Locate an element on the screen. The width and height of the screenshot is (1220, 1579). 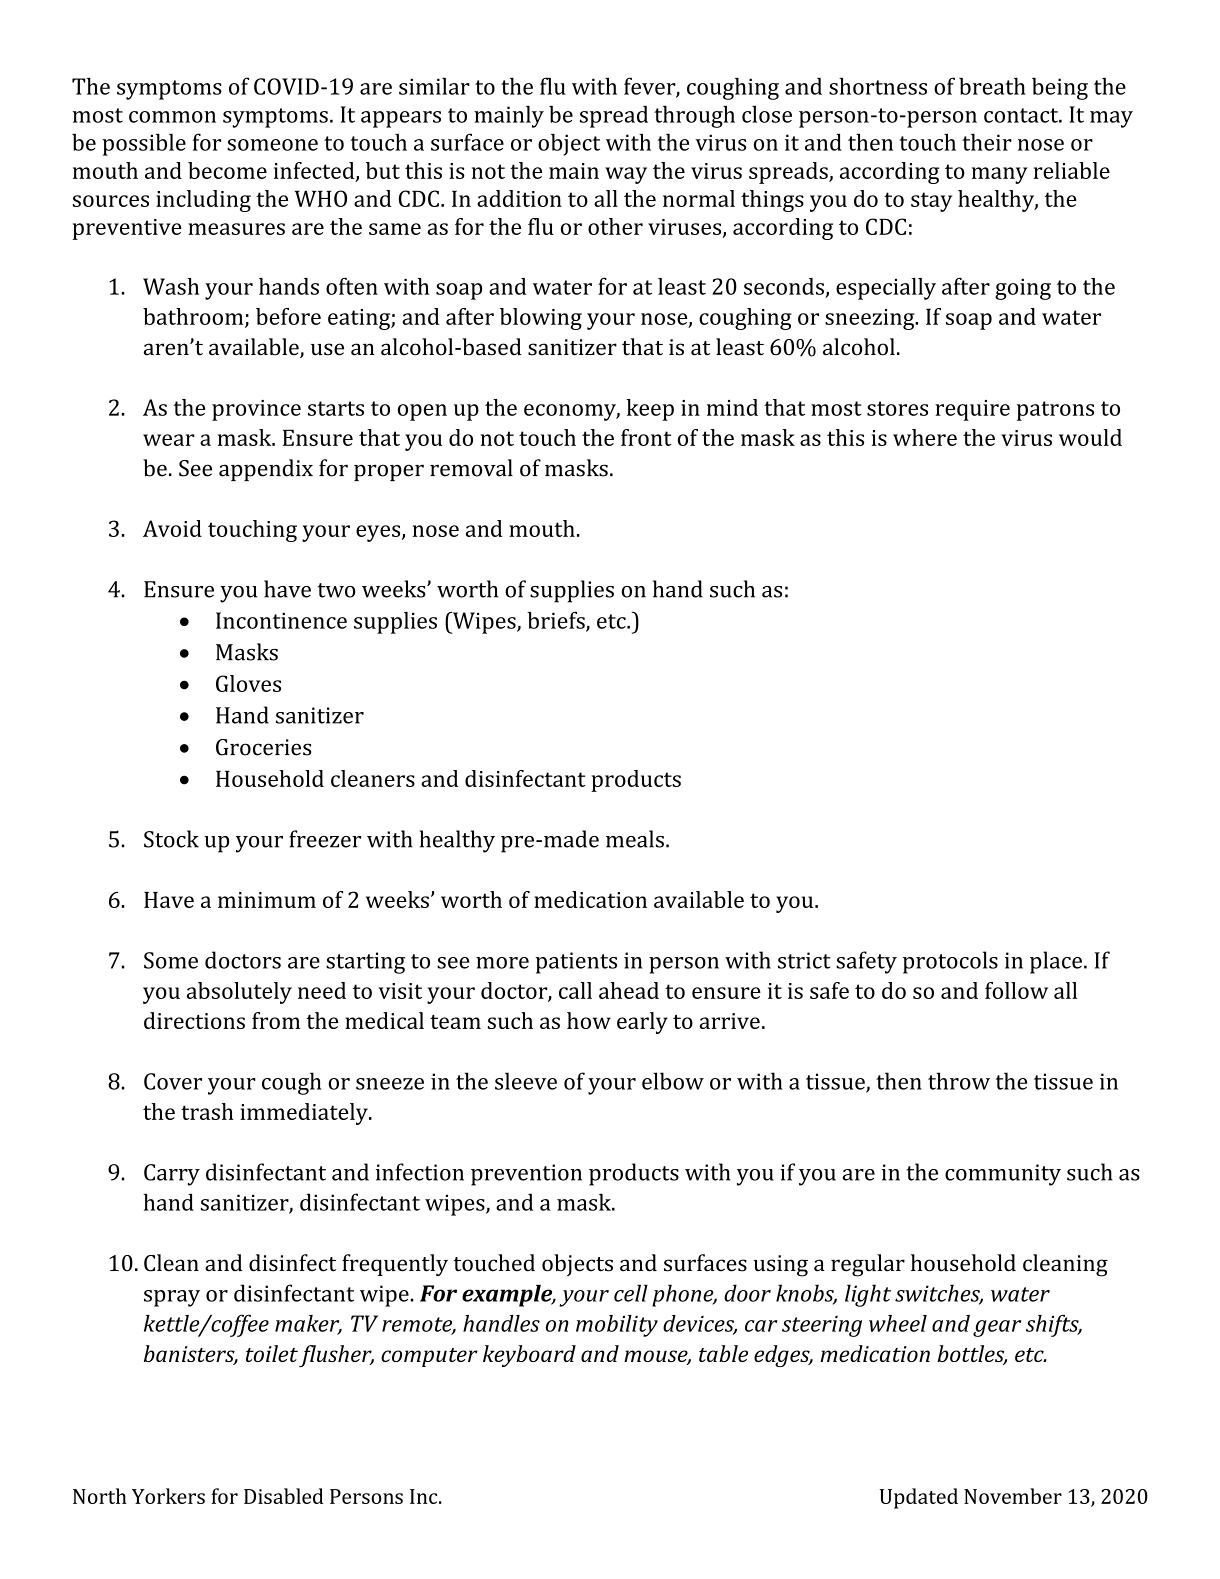
directions is located at coordinates (194, 1020).
